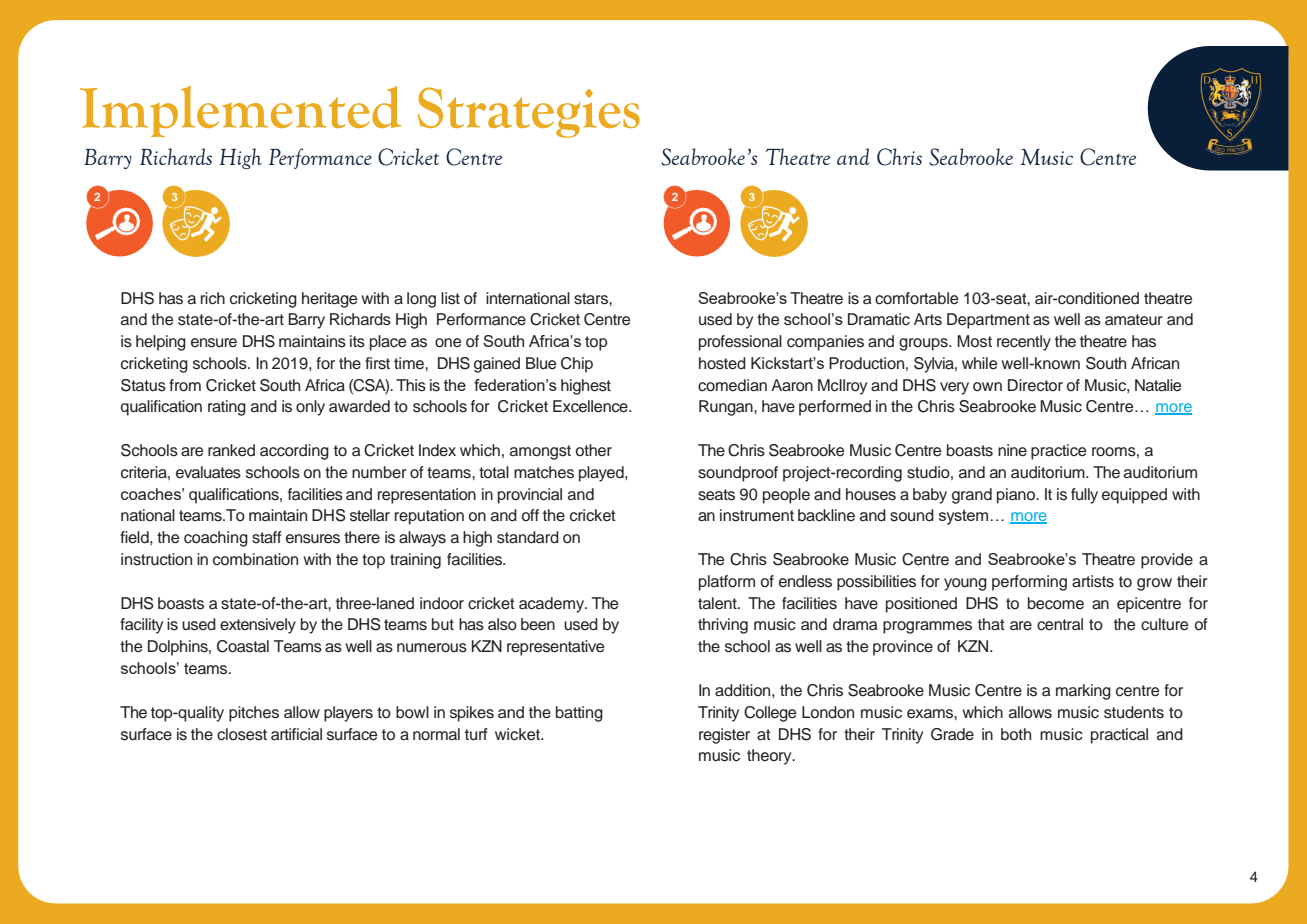 This screenshot has width=1307, height=924. I want to click on practice, so click(1058, 452).
